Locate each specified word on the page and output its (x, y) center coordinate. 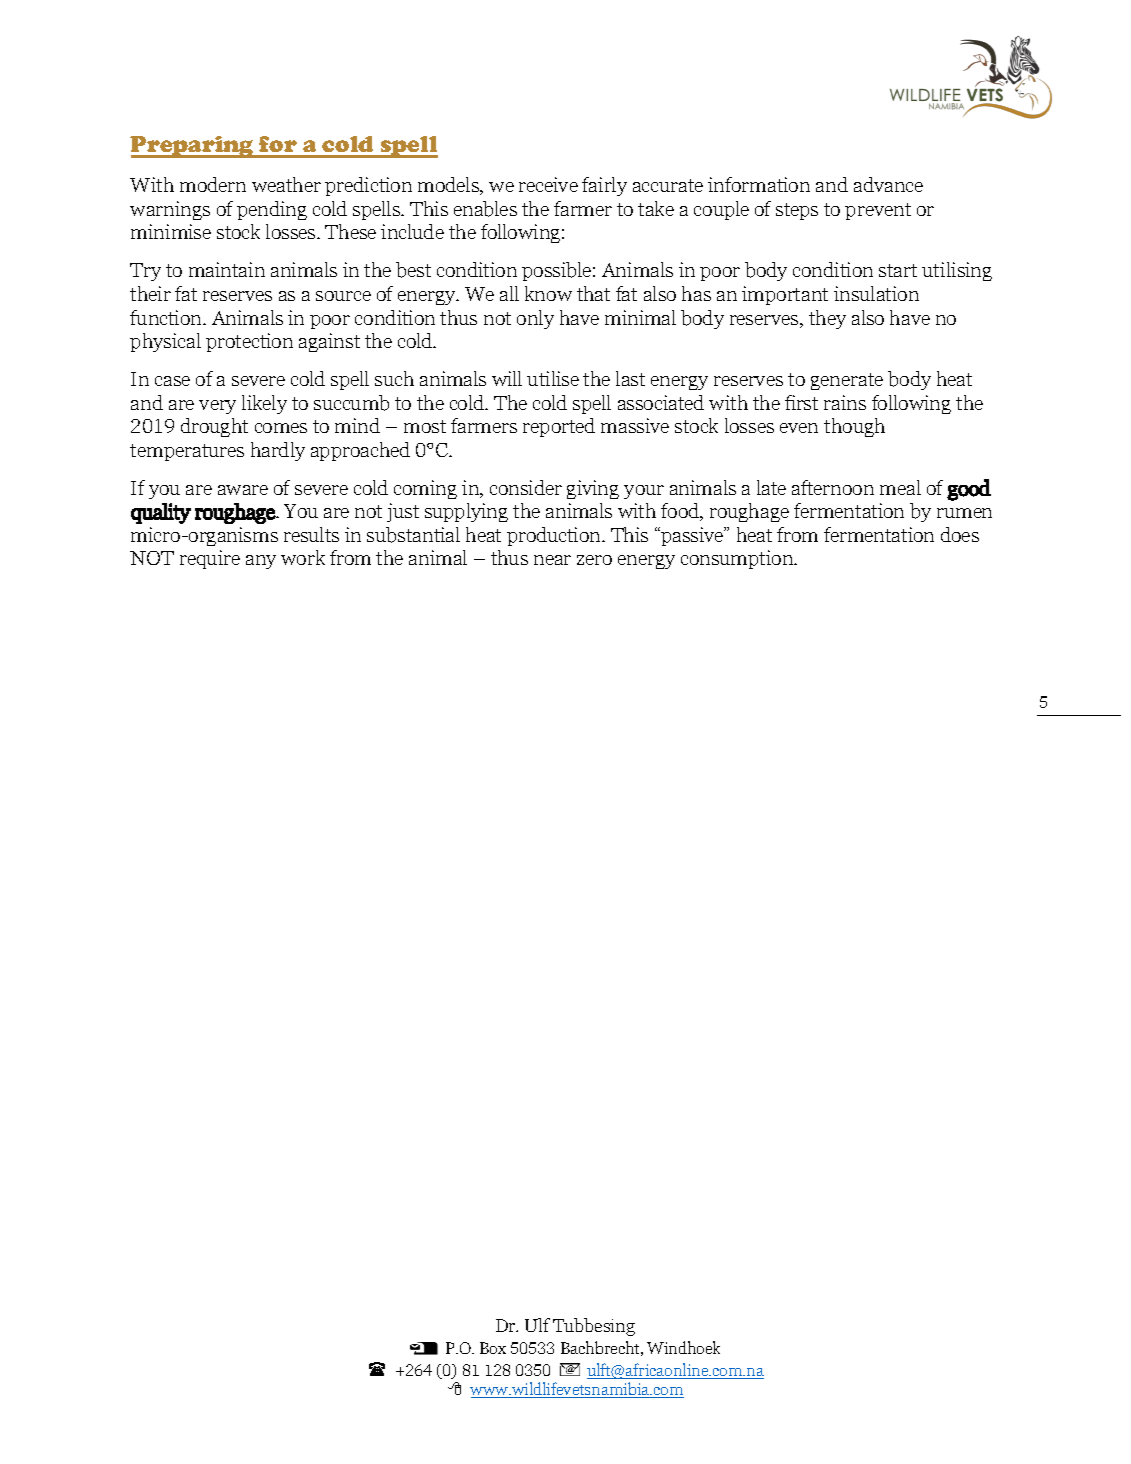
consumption (738, 559)
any (261, 562)
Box (493, 1348)
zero (594, 560)
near (552, 560)
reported (559, 427)
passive (692, 536)
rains (845, 402)
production (555, 536)
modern (213, 184)
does (960, 534)
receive (548, 184)
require (210, 559)
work (303, 557)
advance (888, 184)
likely (264, 404)
